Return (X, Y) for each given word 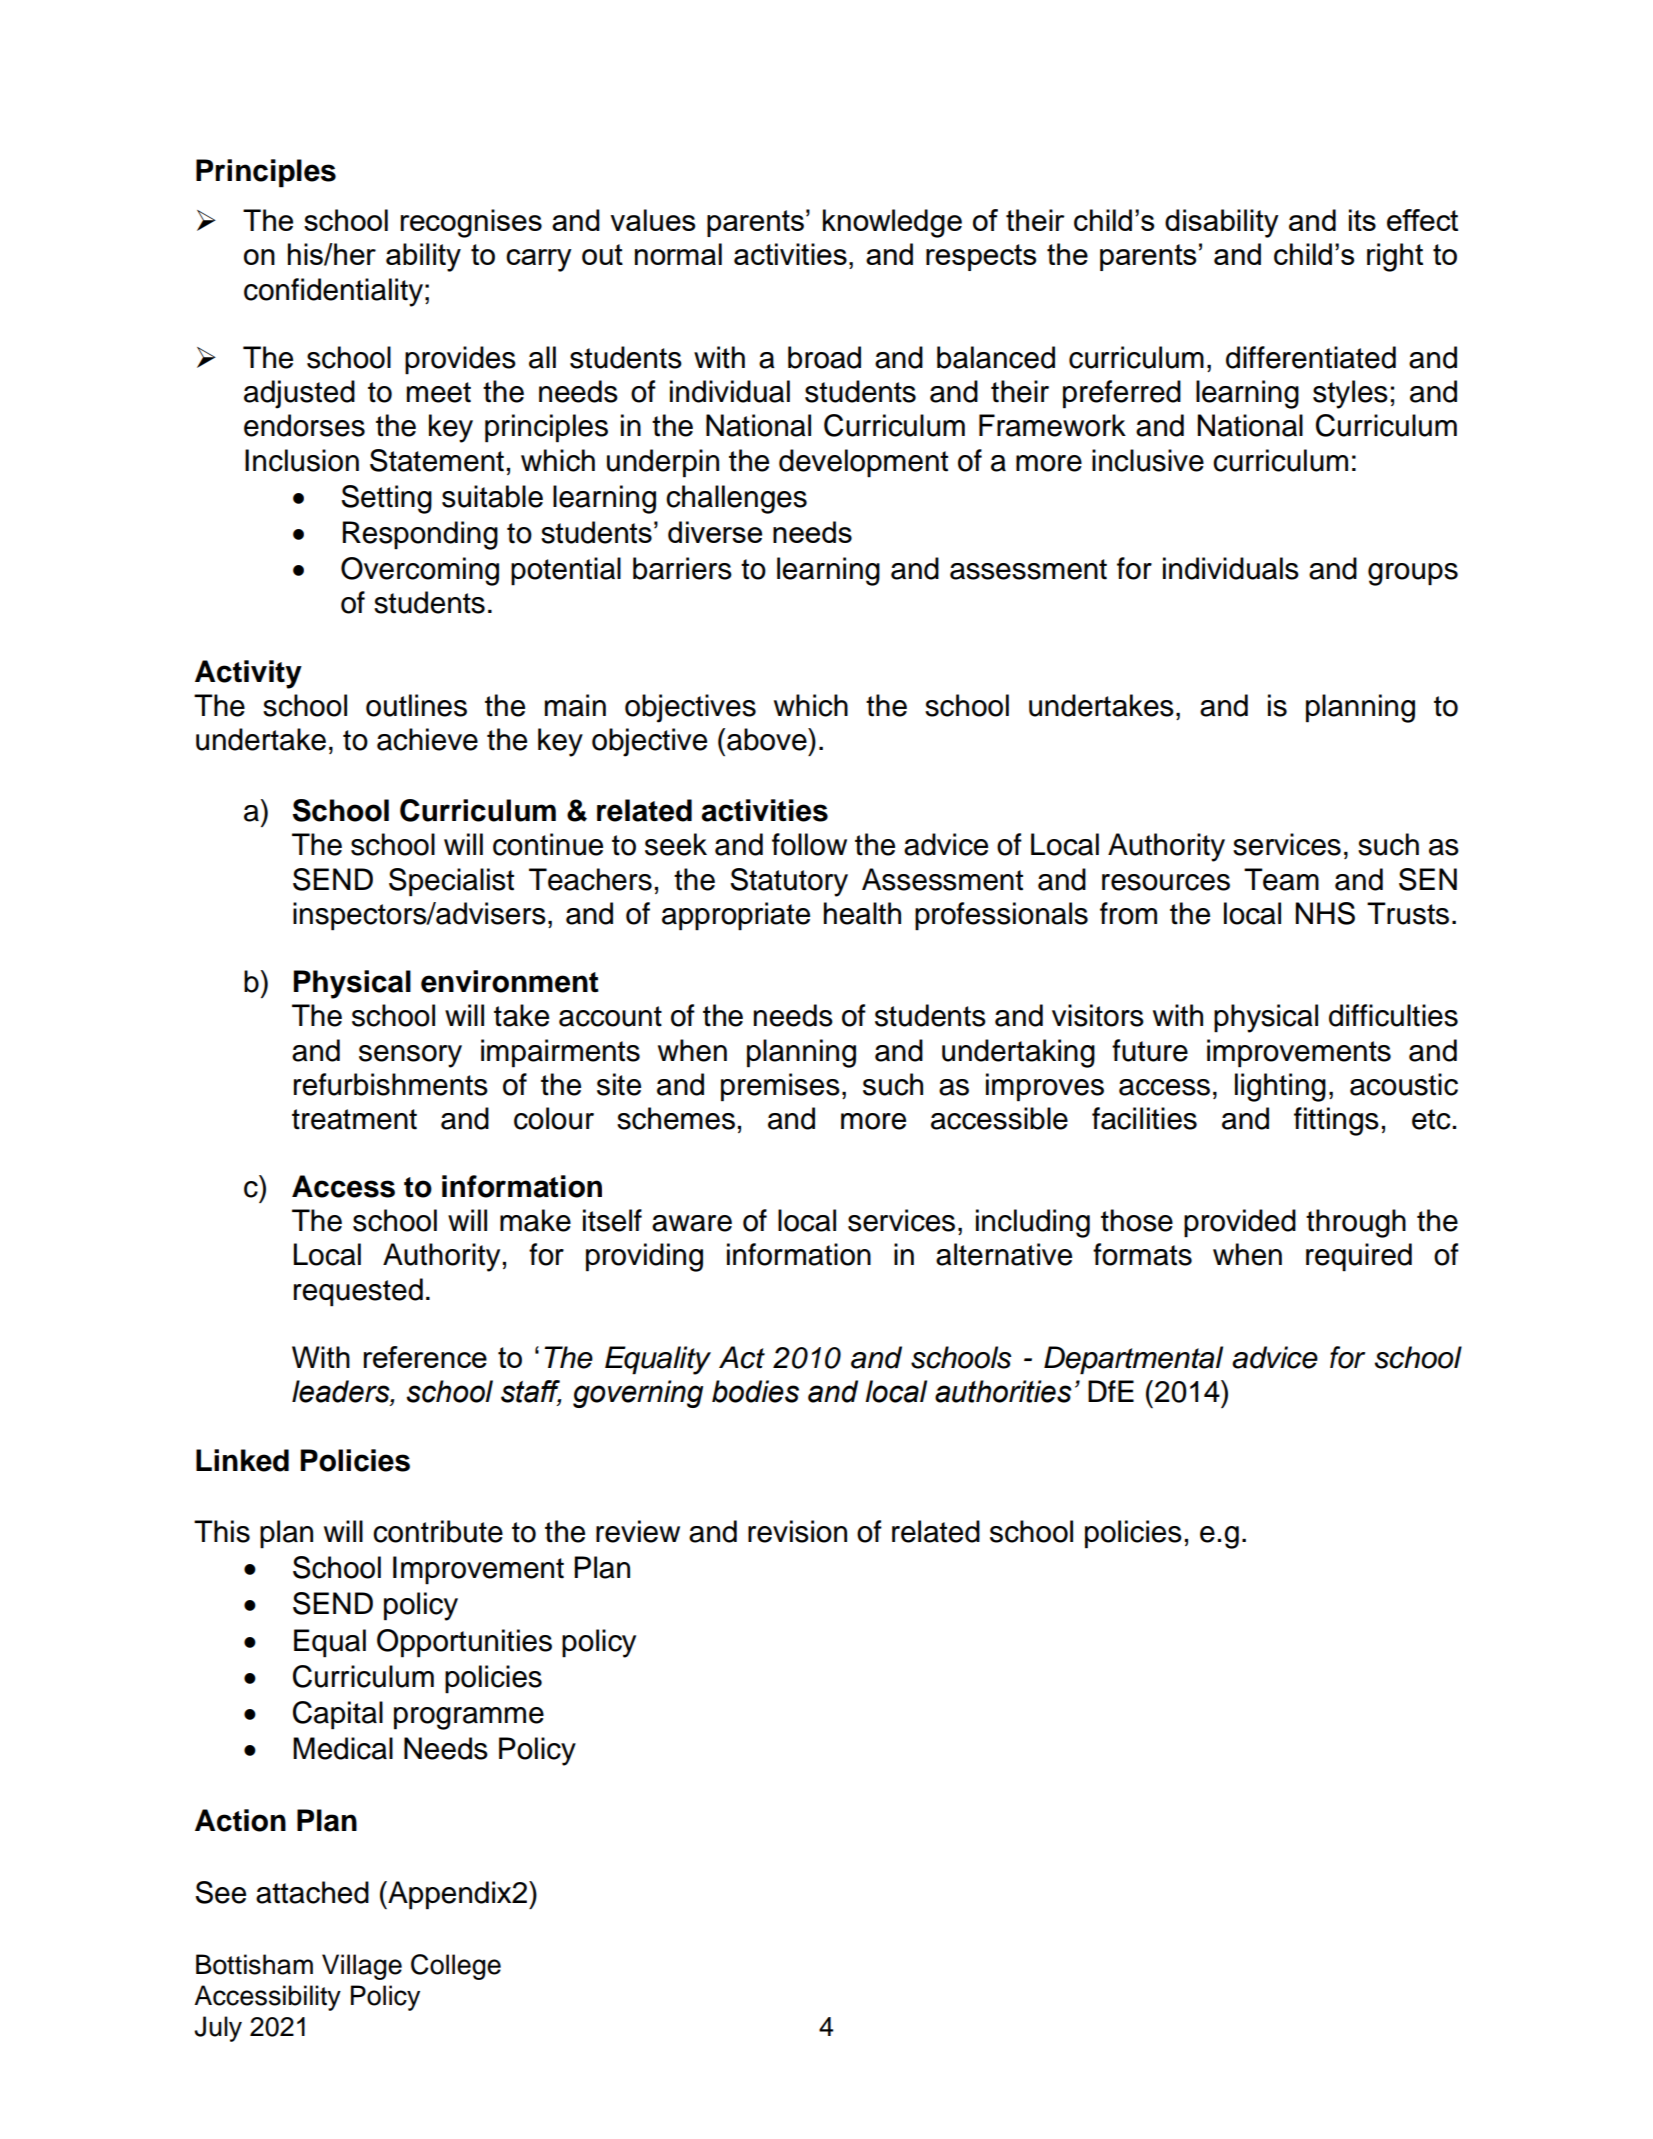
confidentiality (333, 292)
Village (362, 1967)
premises (780, 1087)
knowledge (892, 223)
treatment (354, 1119)
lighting (1280, 1087)
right (1395, 257)
